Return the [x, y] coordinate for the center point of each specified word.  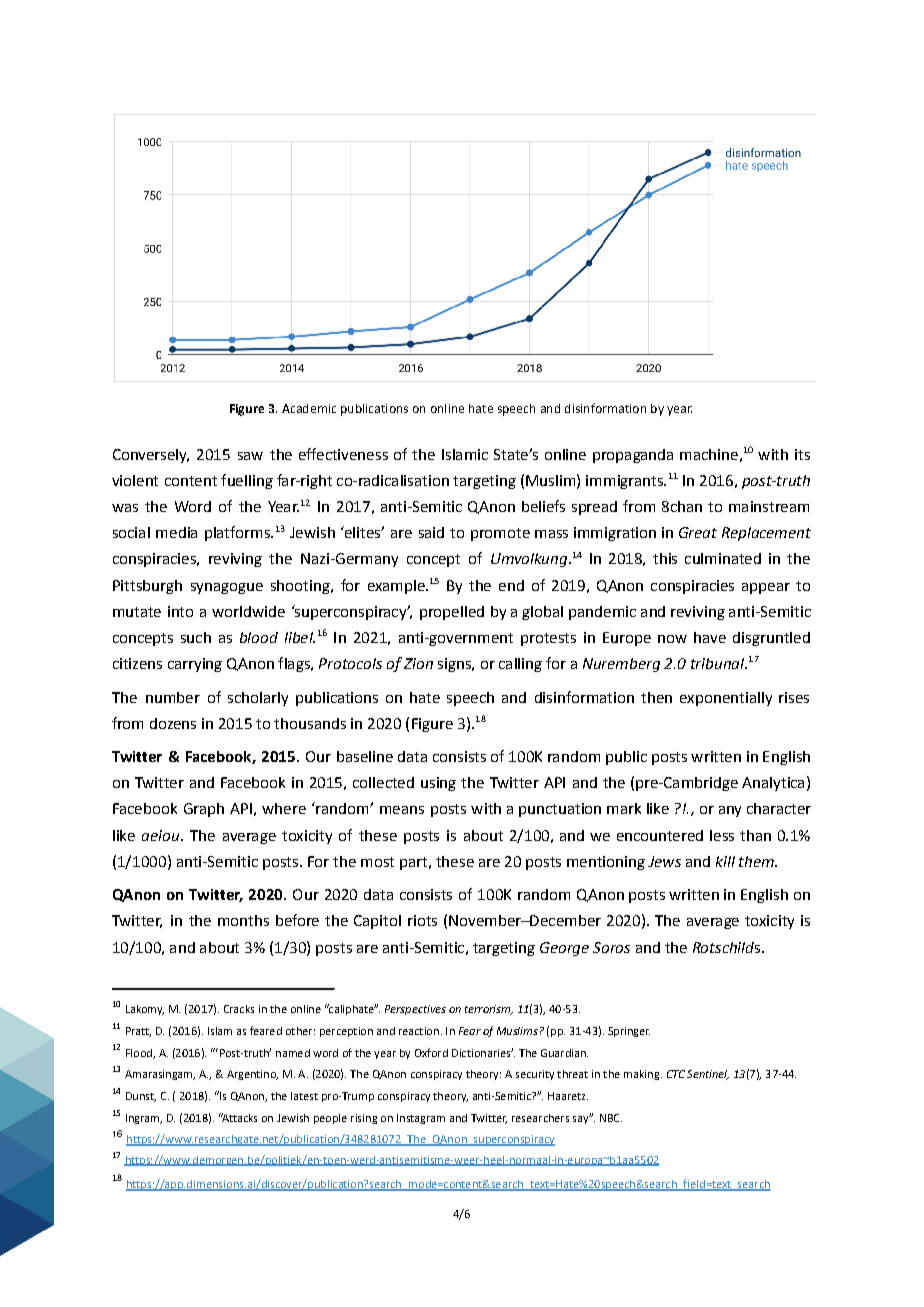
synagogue [227, 588]
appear [766, 588]
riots [422, 920]
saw [250, 456]
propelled [452, 613]
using [438, 784]
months [243, 920]
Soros [611, 947]
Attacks [238, 1117]
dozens [173, 723]
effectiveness [343, 454]
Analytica [773, 784]
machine [709, 454]
